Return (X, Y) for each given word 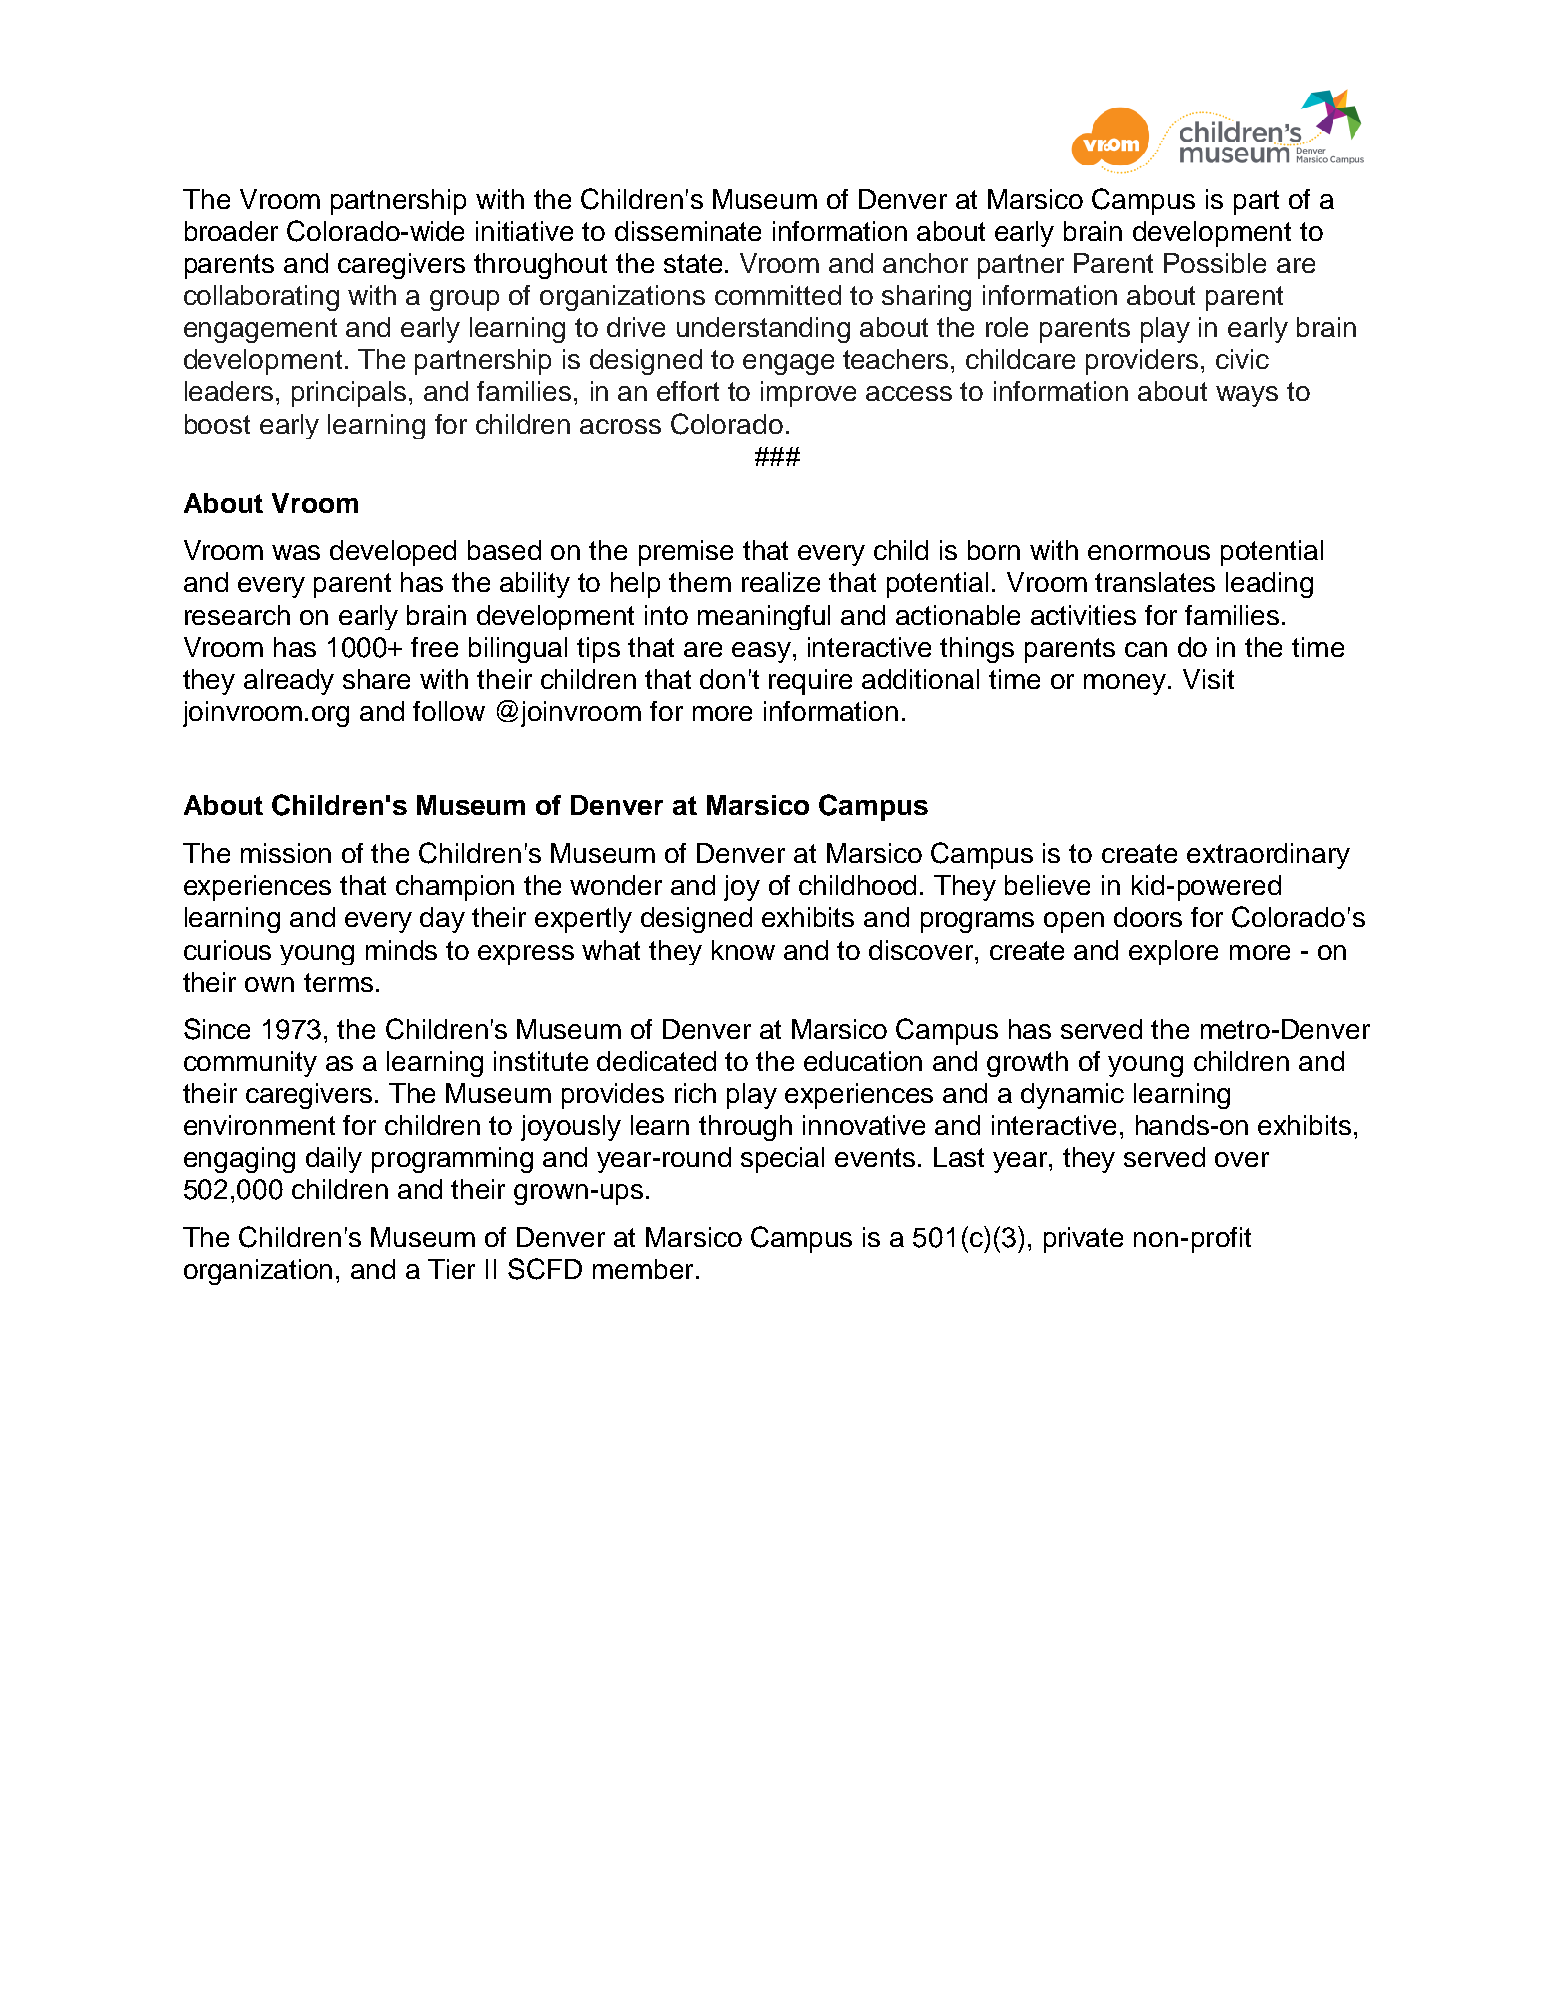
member (643, 1269)
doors (1148, 917)
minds (401, 950)
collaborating (261, 298)
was (296, 552)
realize (781, 582)
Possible (1215, 263)
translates (1155, 582)
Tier (451, 1269)
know (743, 950)
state (693, 263)
